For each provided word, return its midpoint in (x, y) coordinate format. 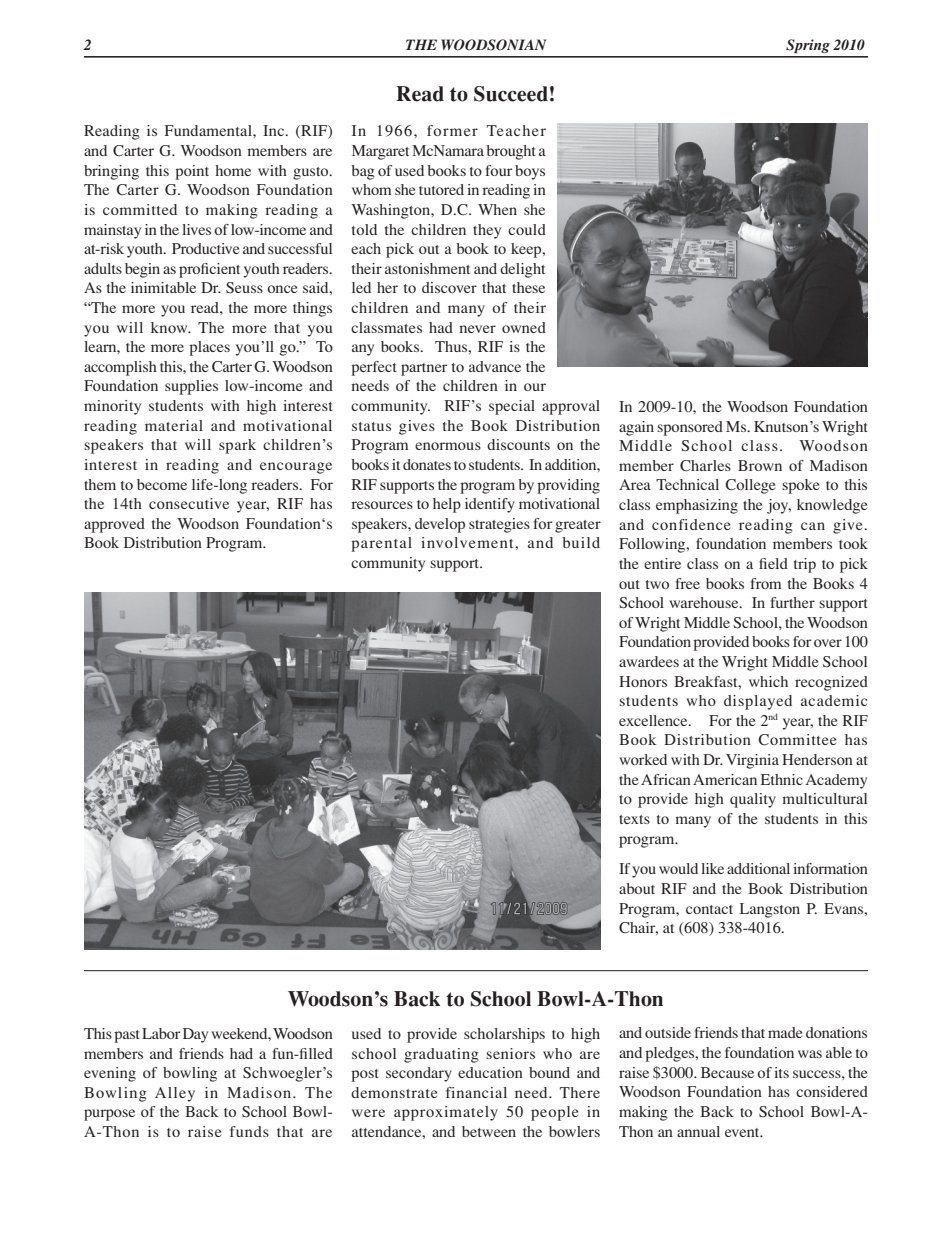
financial (476, 1092)
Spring (808, 46)
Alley (175, 1094)
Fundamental (209, 130)
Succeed (511, 94)
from (765, 583)
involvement (468, 542)
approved (114, 525)
